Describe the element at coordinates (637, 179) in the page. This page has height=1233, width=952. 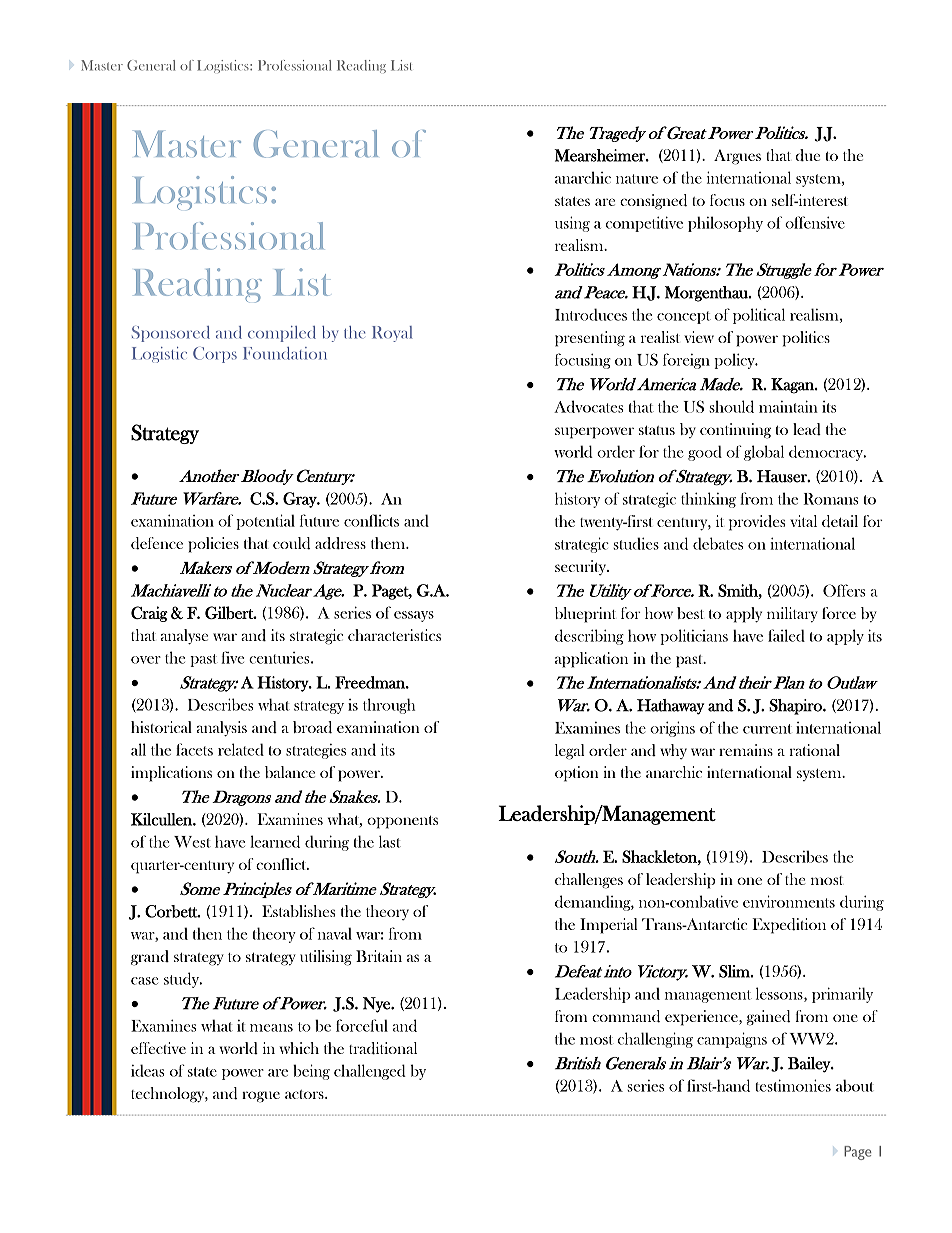
I see `nature` at that location.
